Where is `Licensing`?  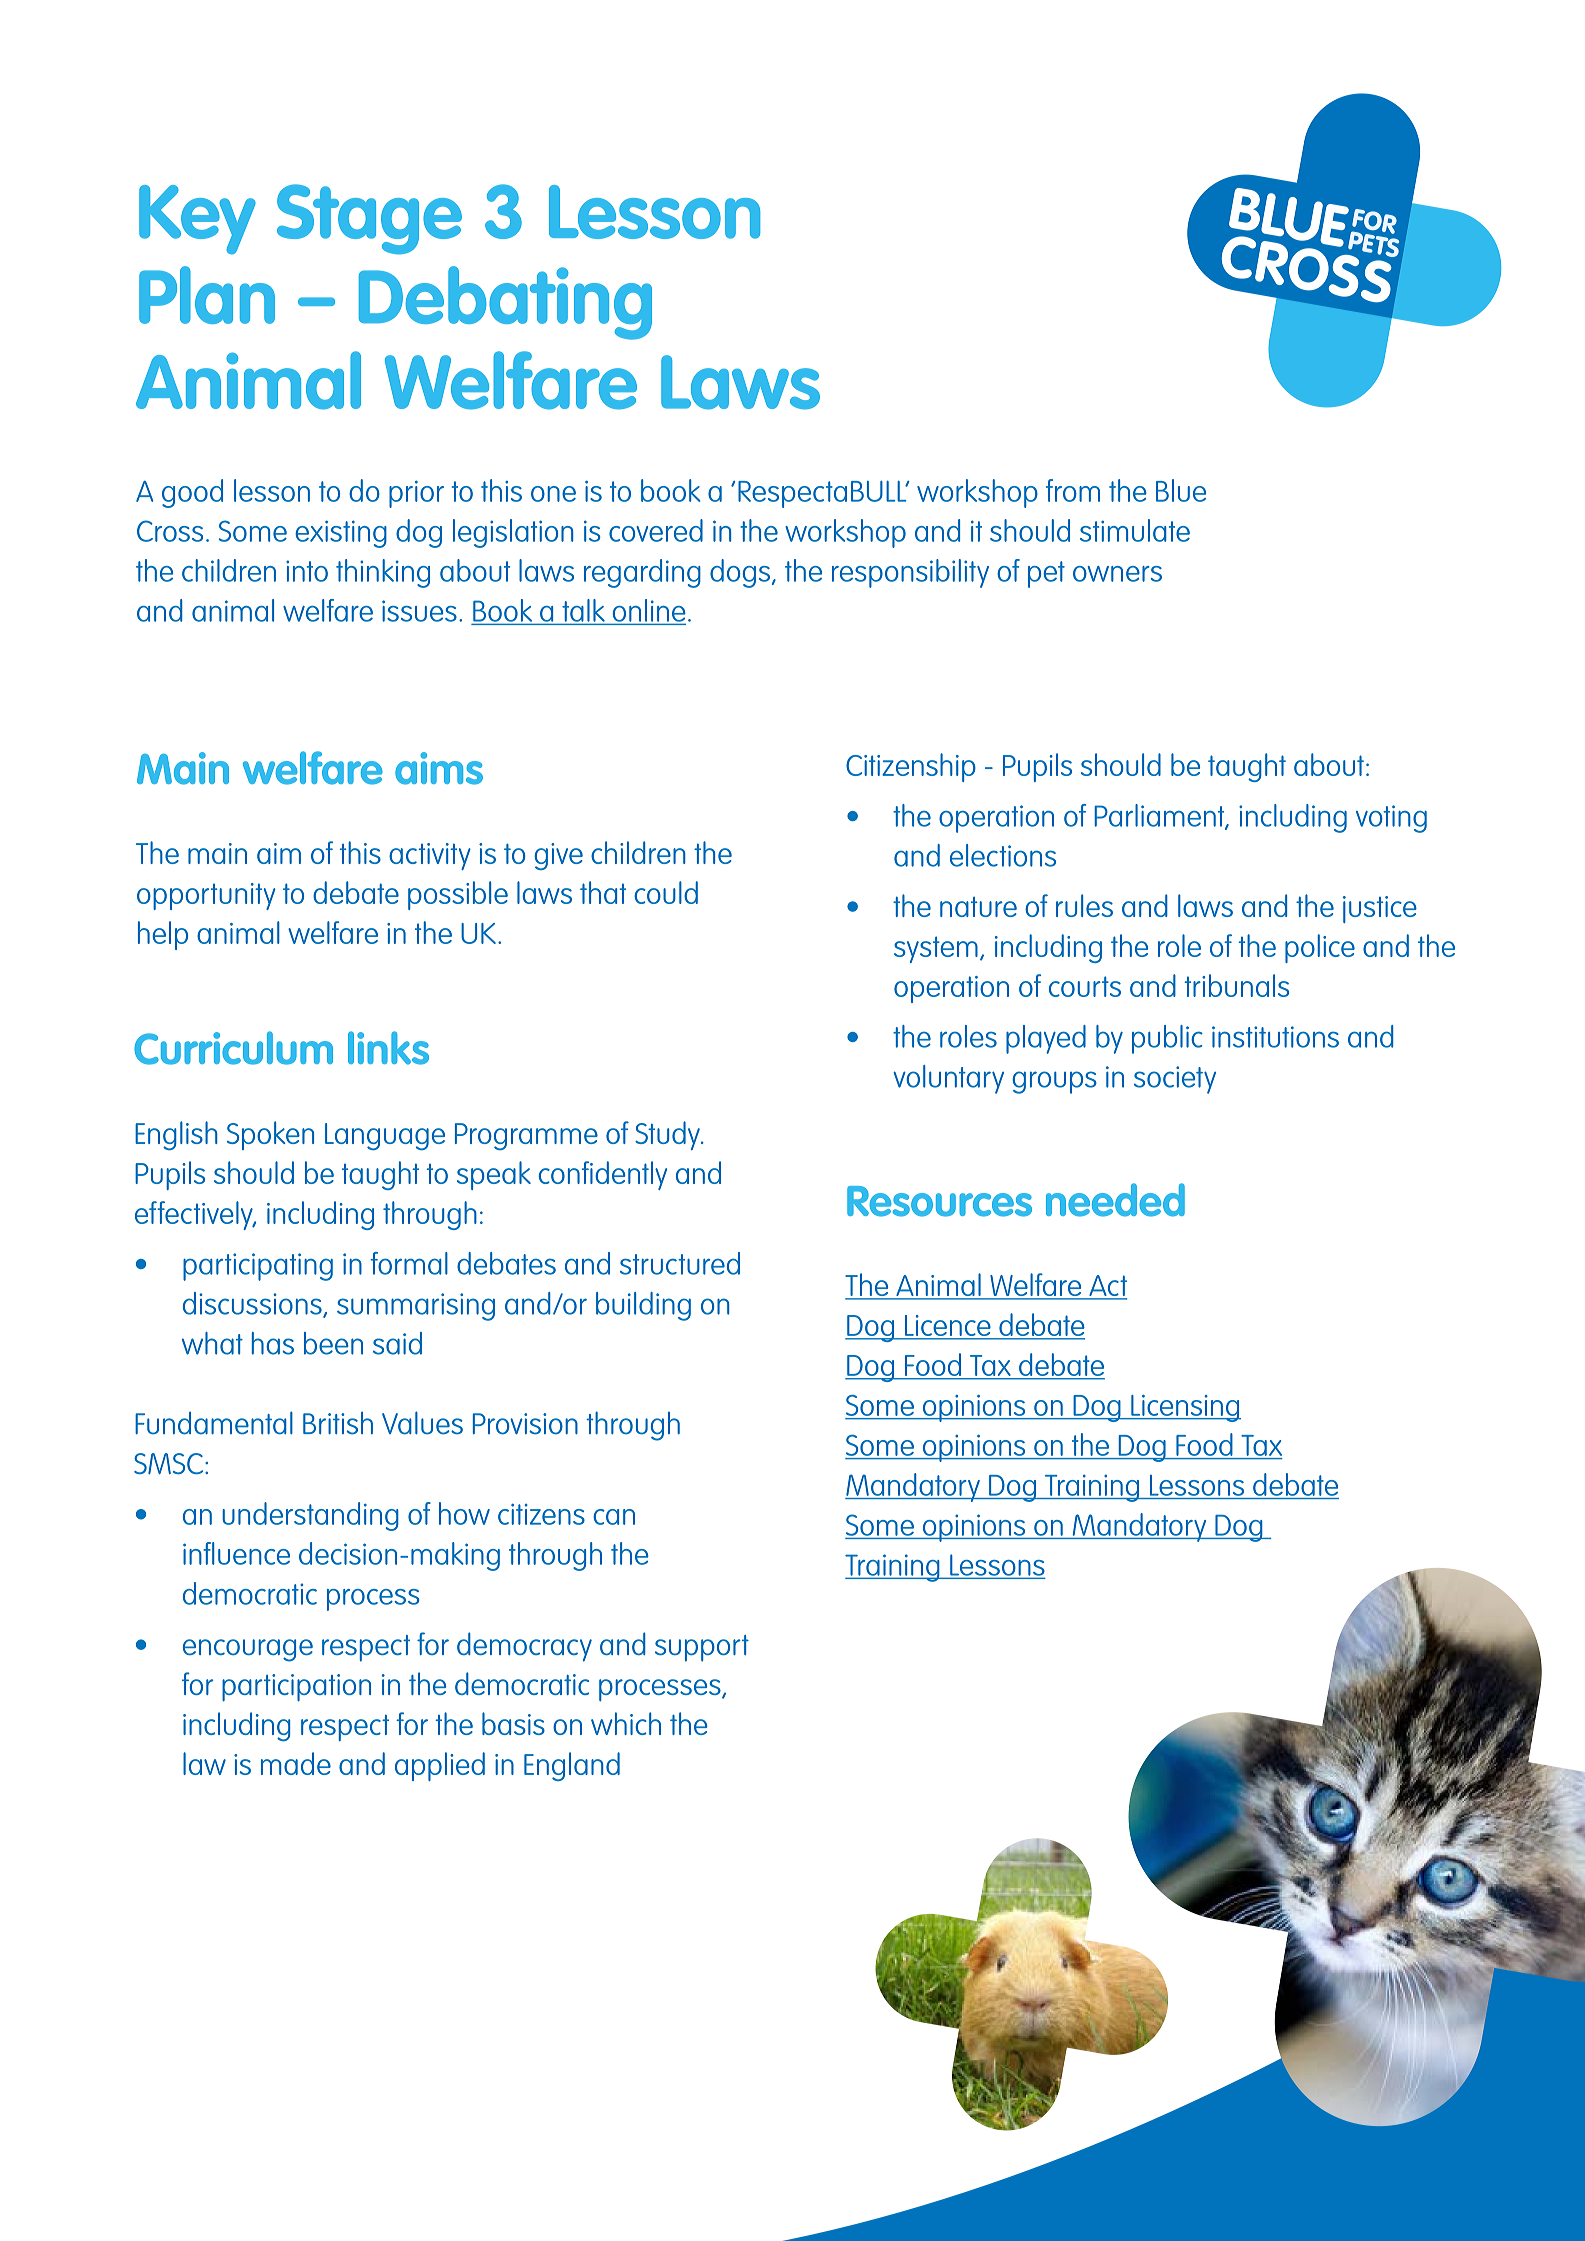 Licensing is located at coordinates (1185, 1408).
